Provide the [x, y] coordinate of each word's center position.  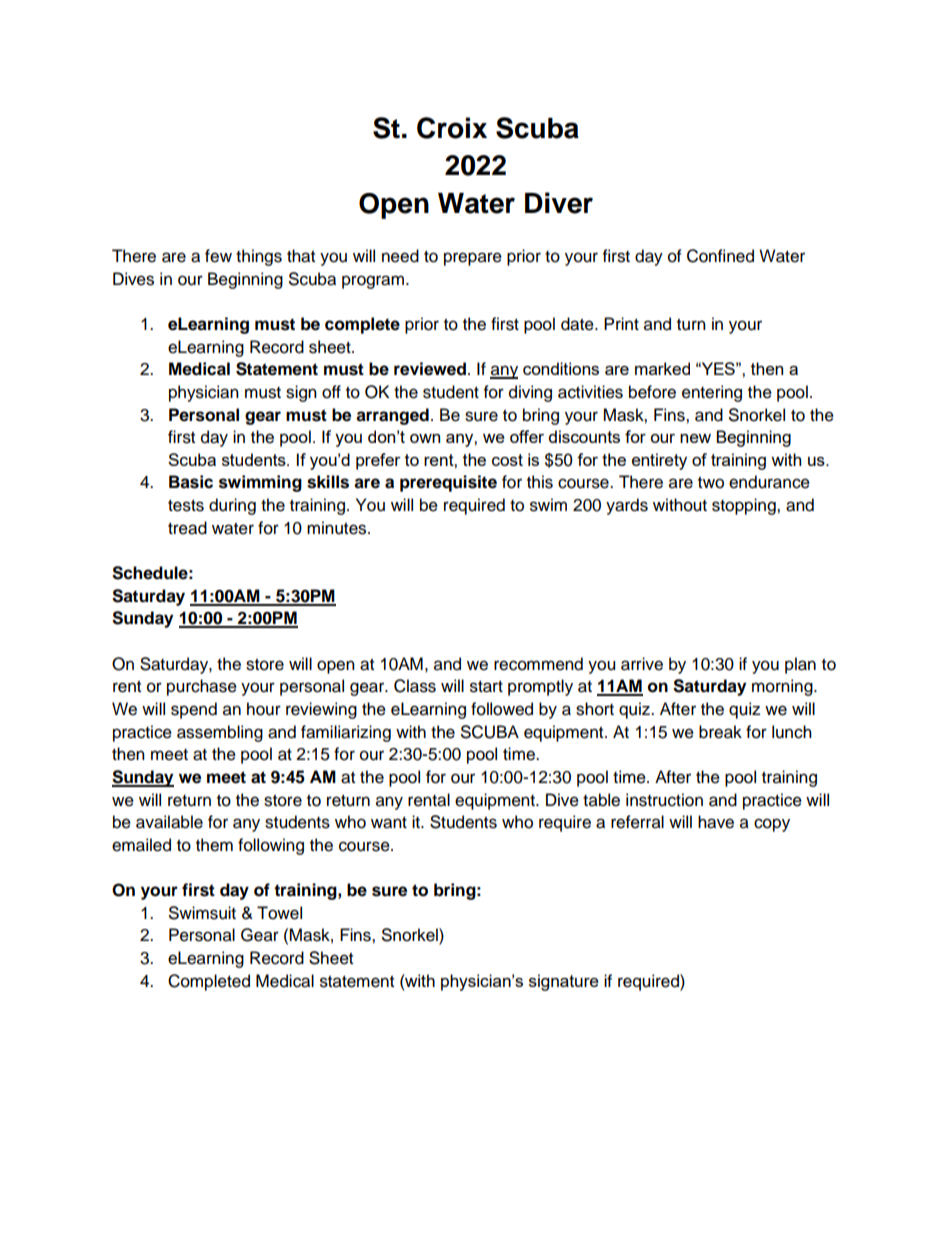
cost [507, 460]
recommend [538, 664]
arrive [642, 664]
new [695, 438]
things [259, 257]
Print [621, 323]
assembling [220, 733]
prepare [473, 259]
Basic [191, 482]
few [218, 256]
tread [187, 528]
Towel [279, 913]
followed [502, 709]
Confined [720, 256]
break [720, 732]
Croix [452, 128]
